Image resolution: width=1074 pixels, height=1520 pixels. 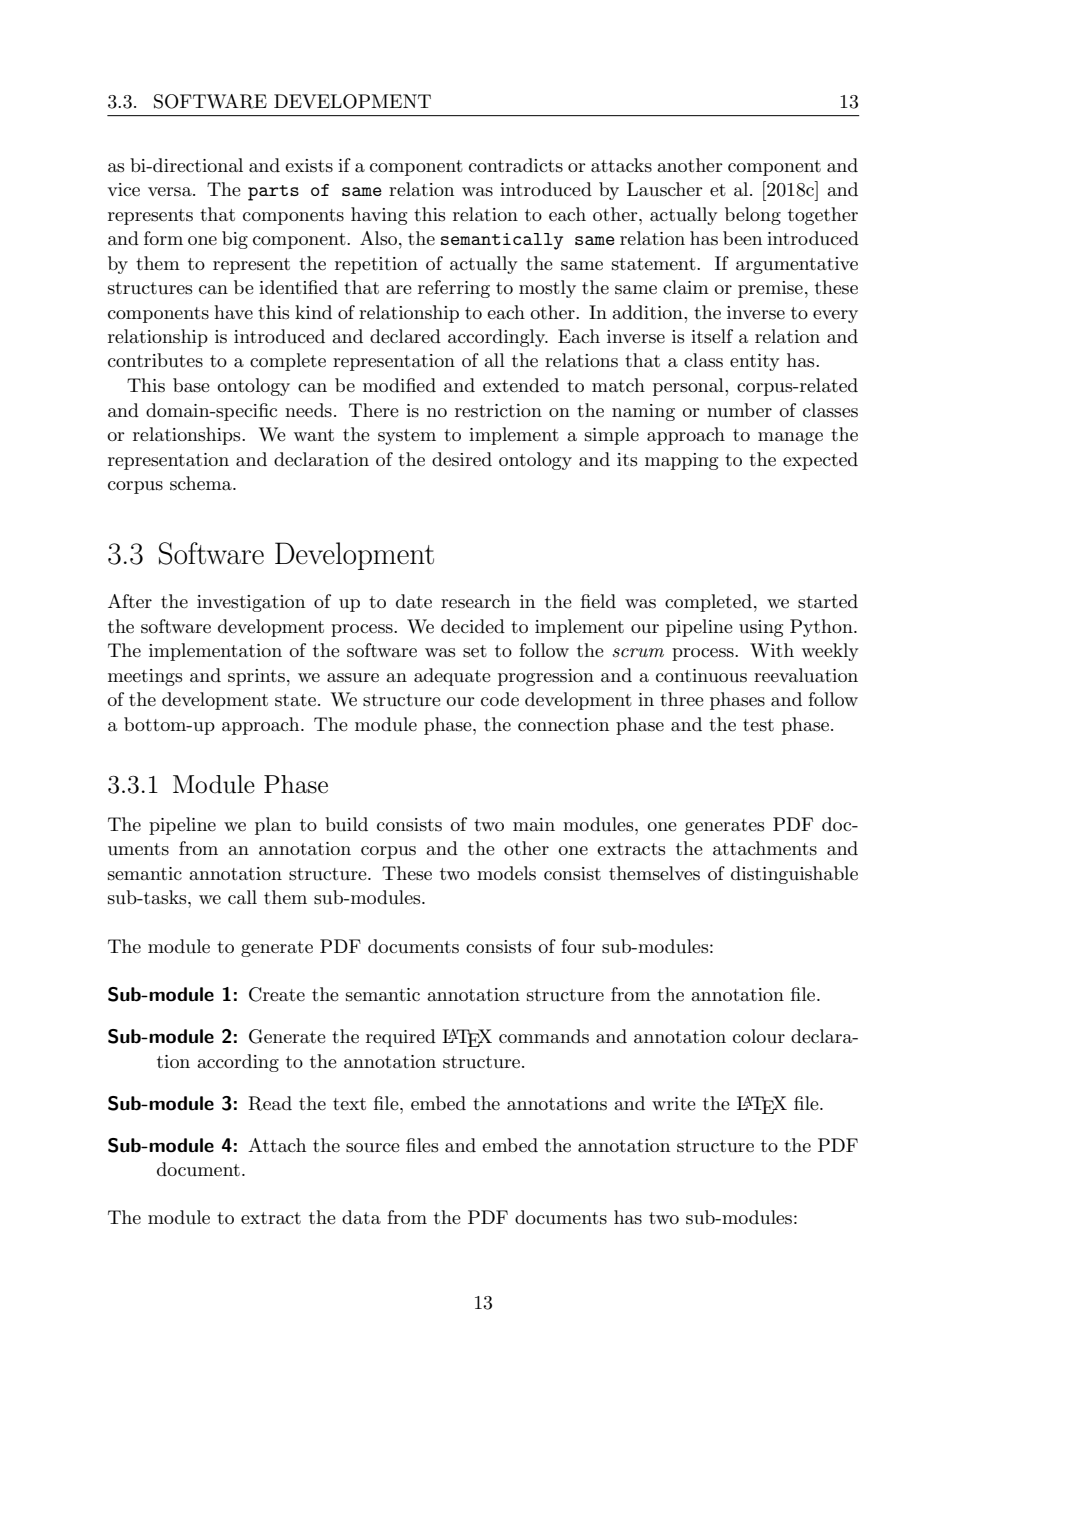 What do you see at coordinates (202, 483) in the document?
I see `schema` at bounding box center [202, 483].
